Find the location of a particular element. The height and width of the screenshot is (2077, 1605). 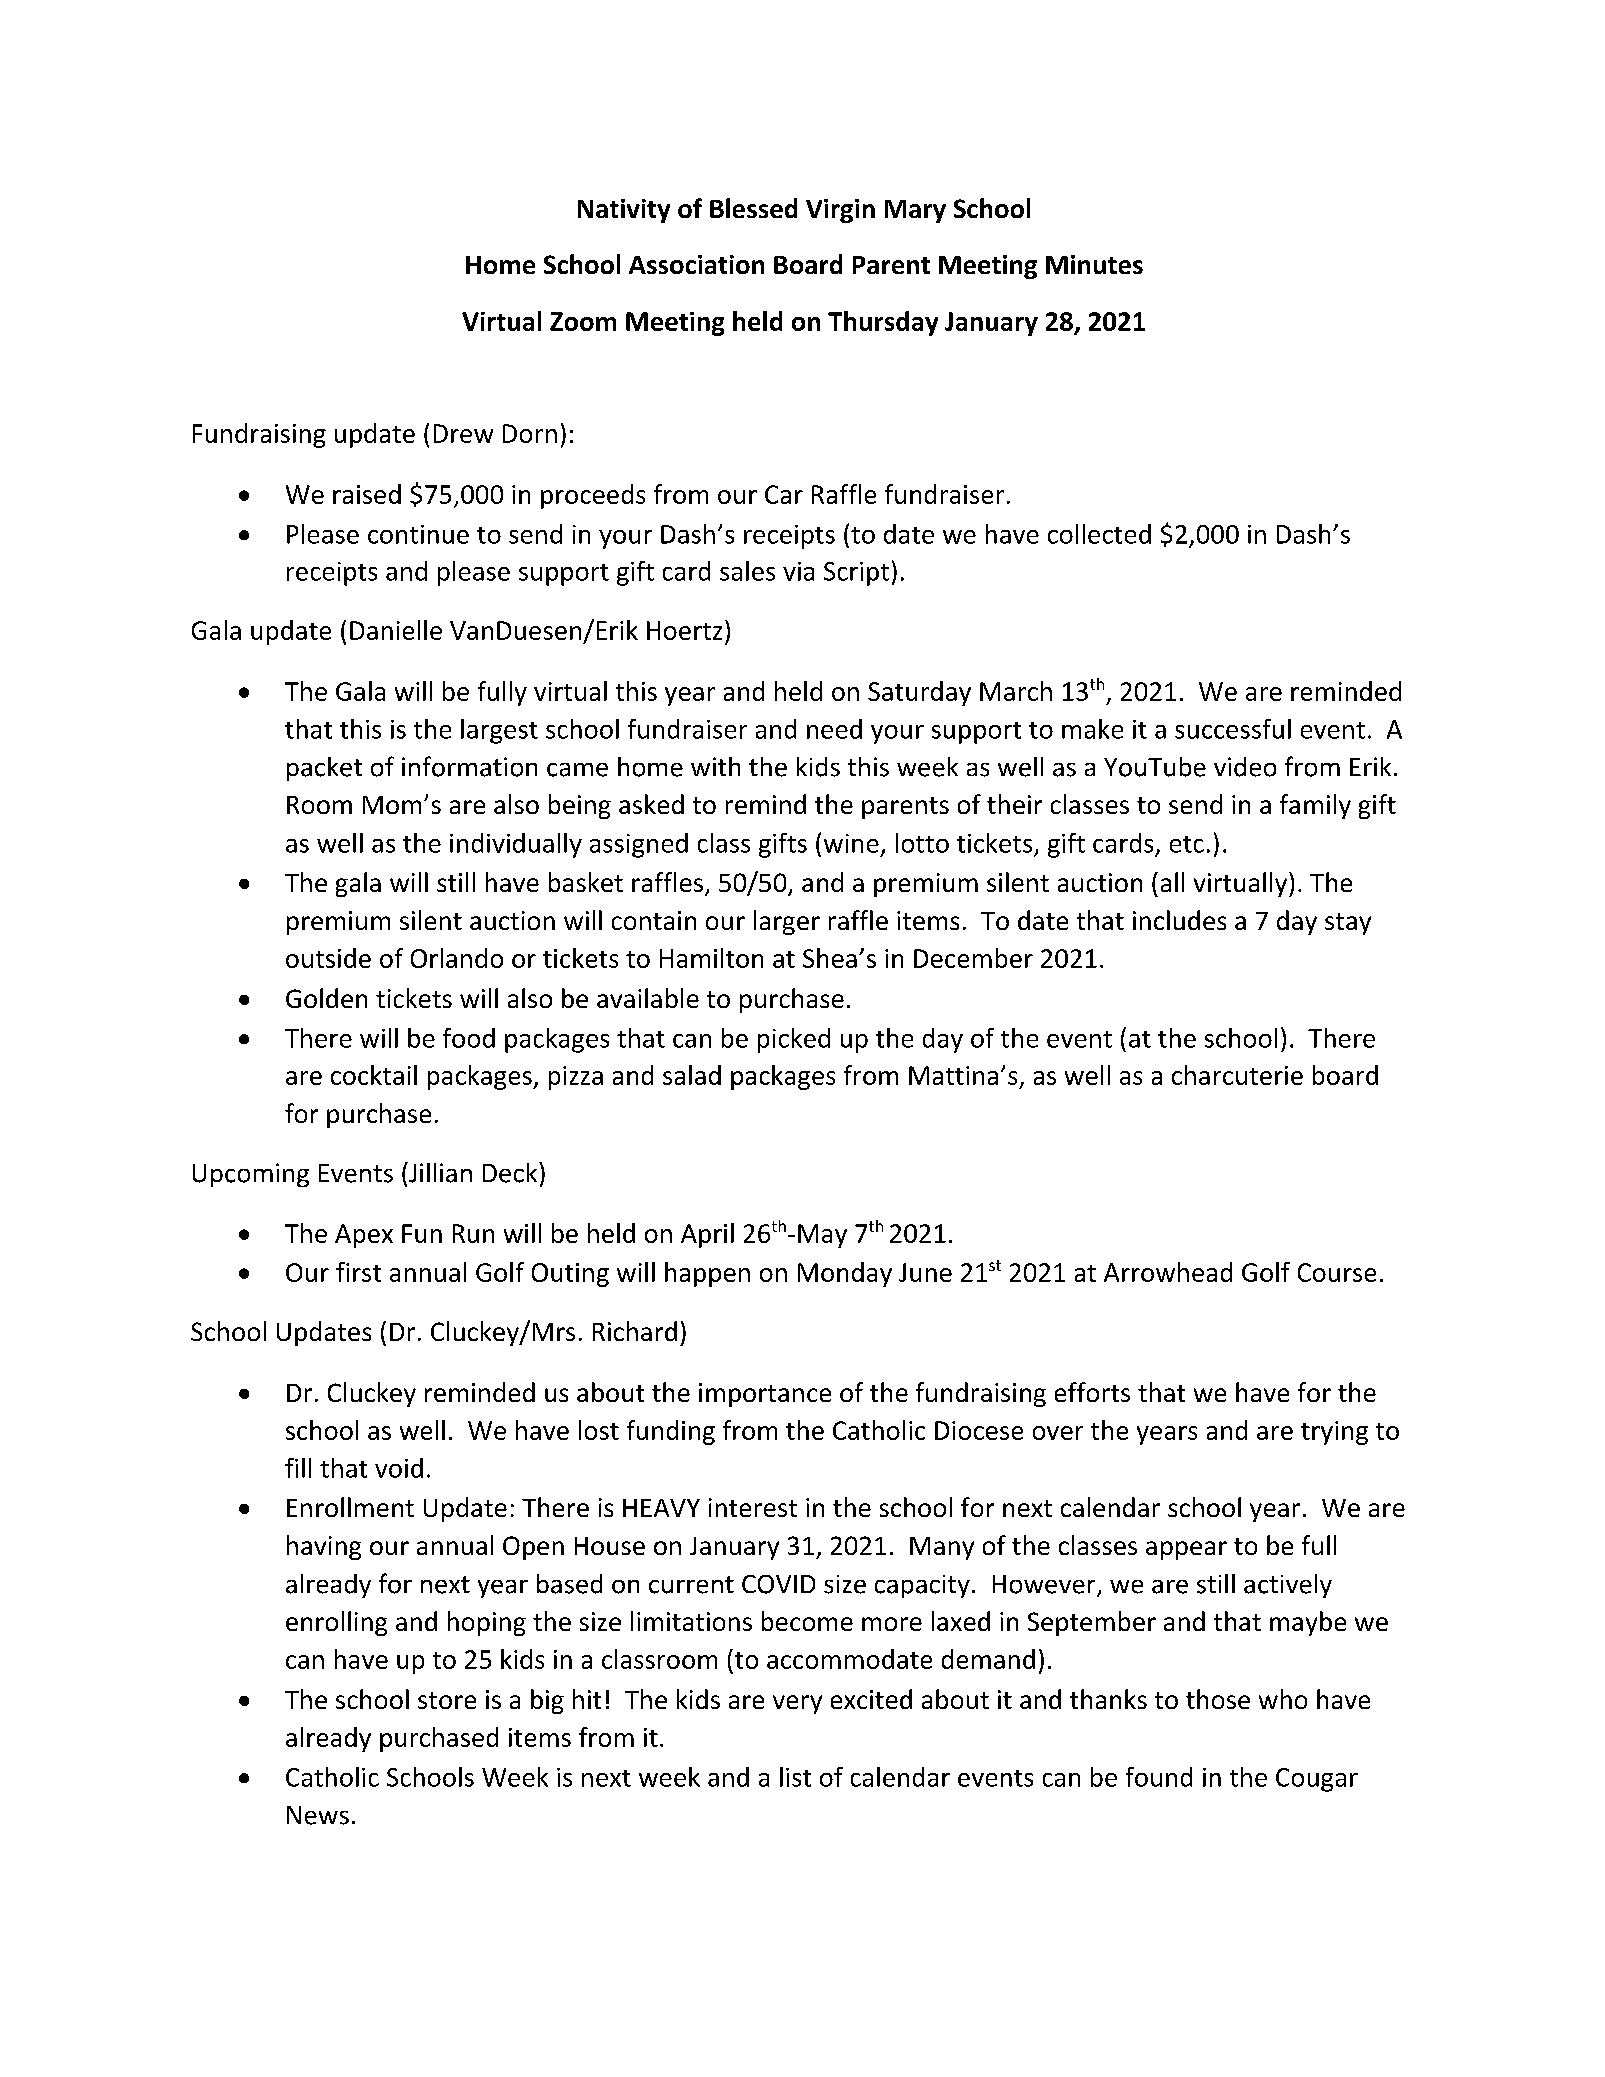

list is located at coordinates (795, 1777).
